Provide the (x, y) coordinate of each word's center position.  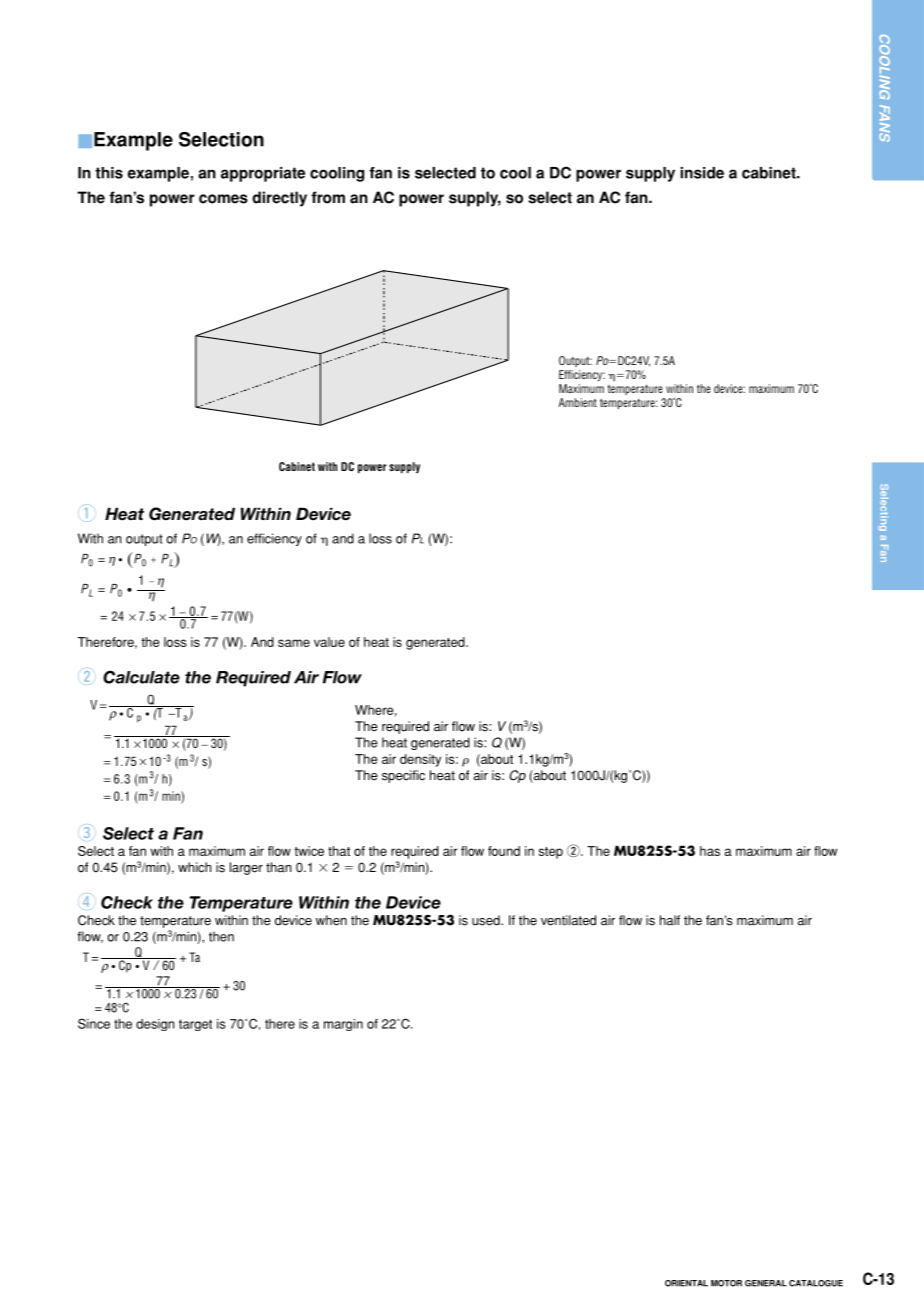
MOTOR (726, 1283)
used (487, 920)
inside (702, 173)
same (294, 643)
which (194, 867)
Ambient (578, 402)
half (670, 920)
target (195, 1025)
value (329, 642)
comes (223, 199)
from (328, 197)
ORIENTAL (686, 1283)
